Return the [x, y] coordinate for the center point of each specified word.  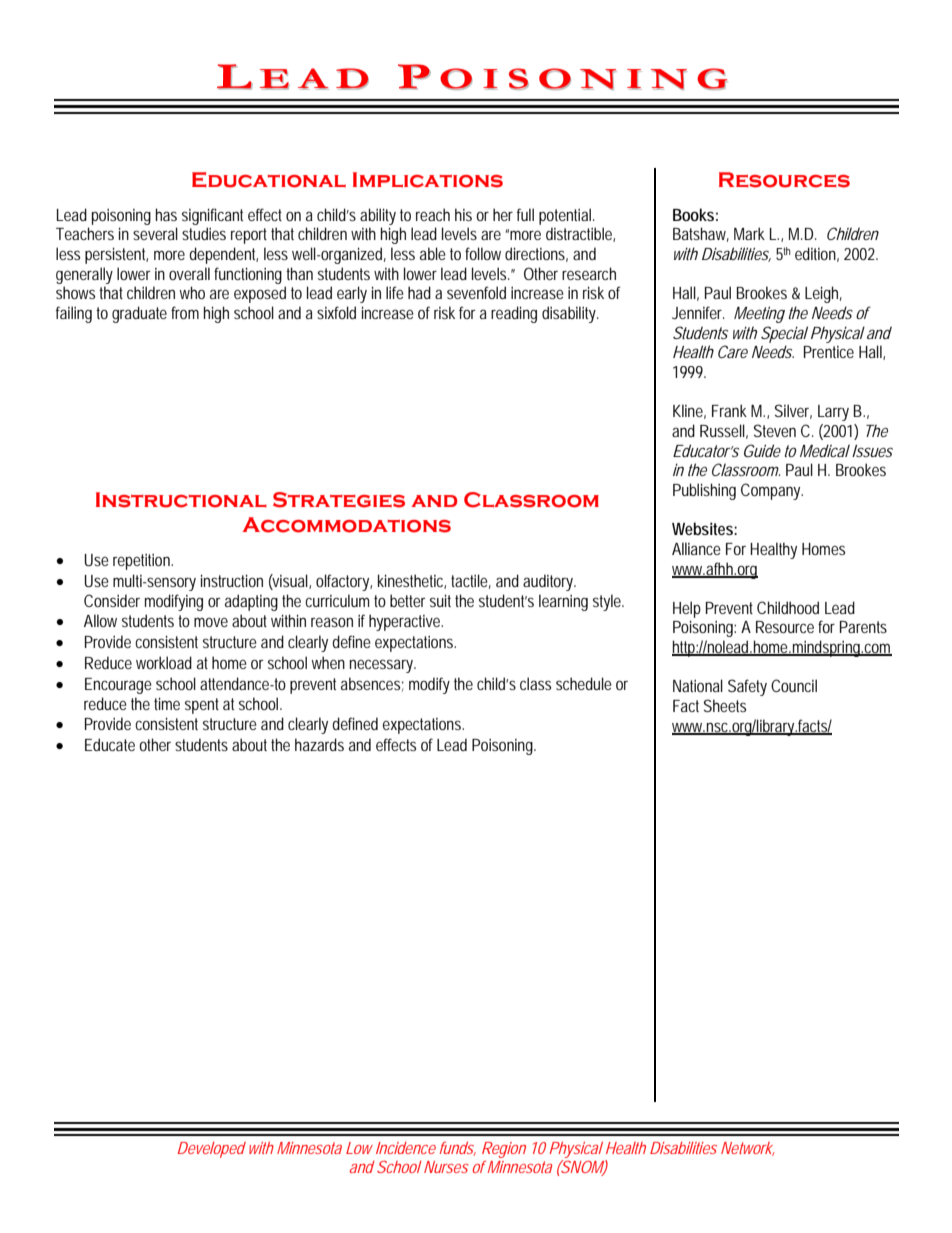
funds [458, 1149]
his [463, 214]
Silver [793, 411]
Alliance [696, 548]
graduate [139, 314]
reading [514, 314]
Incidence [406, 1148]
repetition [143, 562]
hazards [319, 744]
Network [748, 1149]
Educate [110, 744]
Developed [211, 1150]
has [166, 214]
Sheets [725, 705]
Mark [749, 233]
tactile [471, 581]
